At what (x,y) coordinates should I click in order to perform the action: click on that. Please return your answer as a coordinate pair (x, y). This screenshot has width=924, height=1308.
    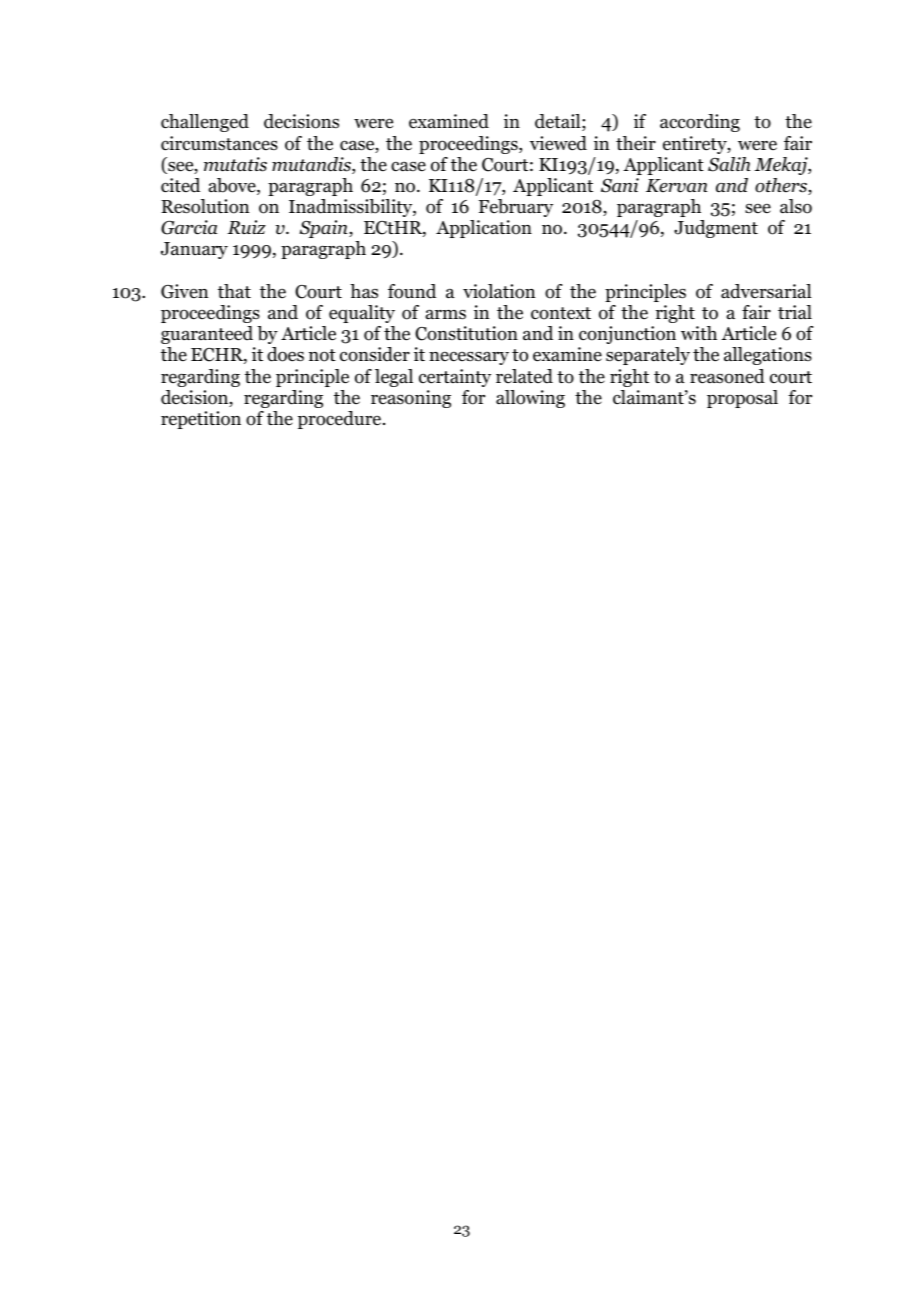
    Looking at the image, I should click on (234, 291).
